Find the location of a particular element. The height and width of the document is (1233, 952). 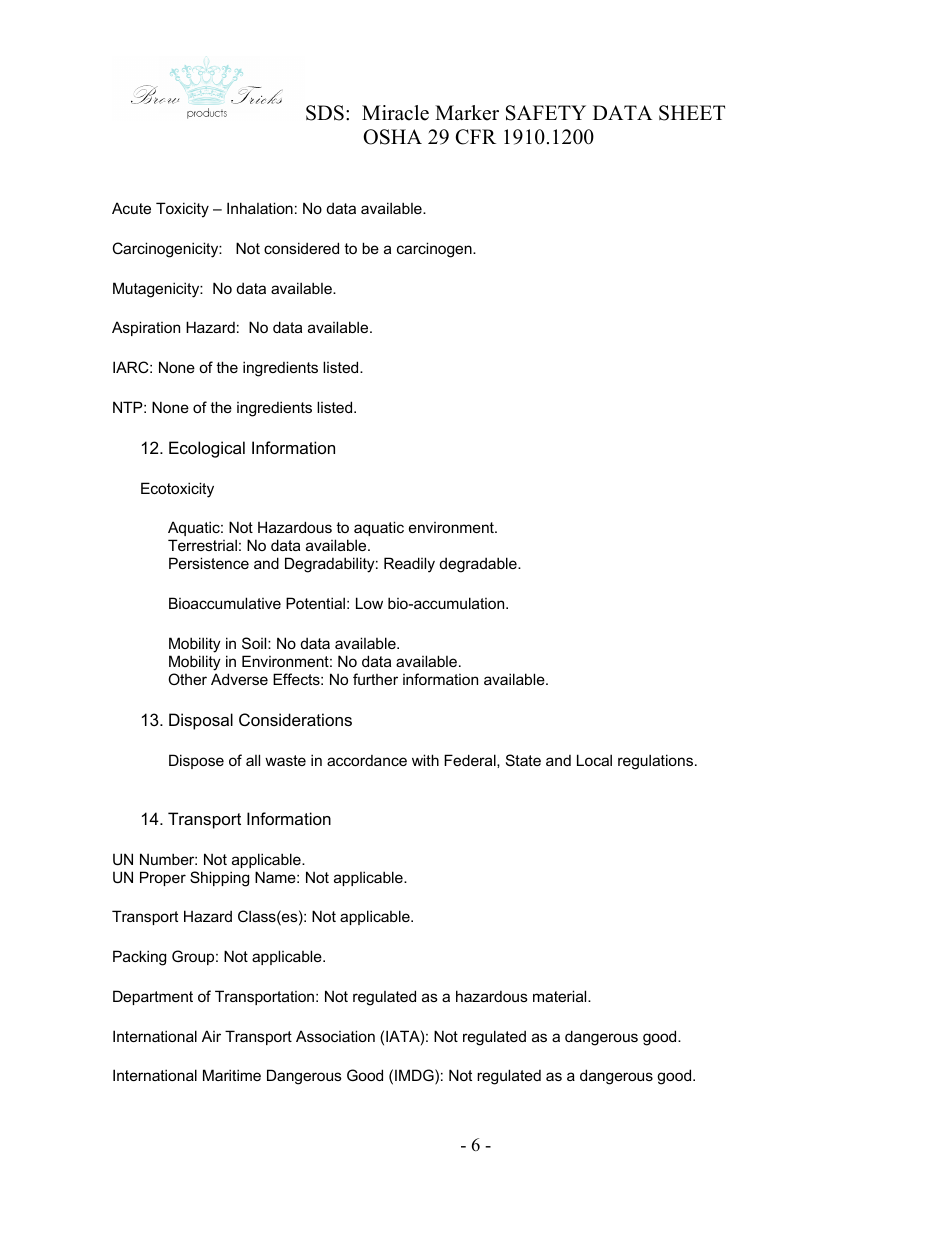

Association is located at coordinates (335, 1036).
